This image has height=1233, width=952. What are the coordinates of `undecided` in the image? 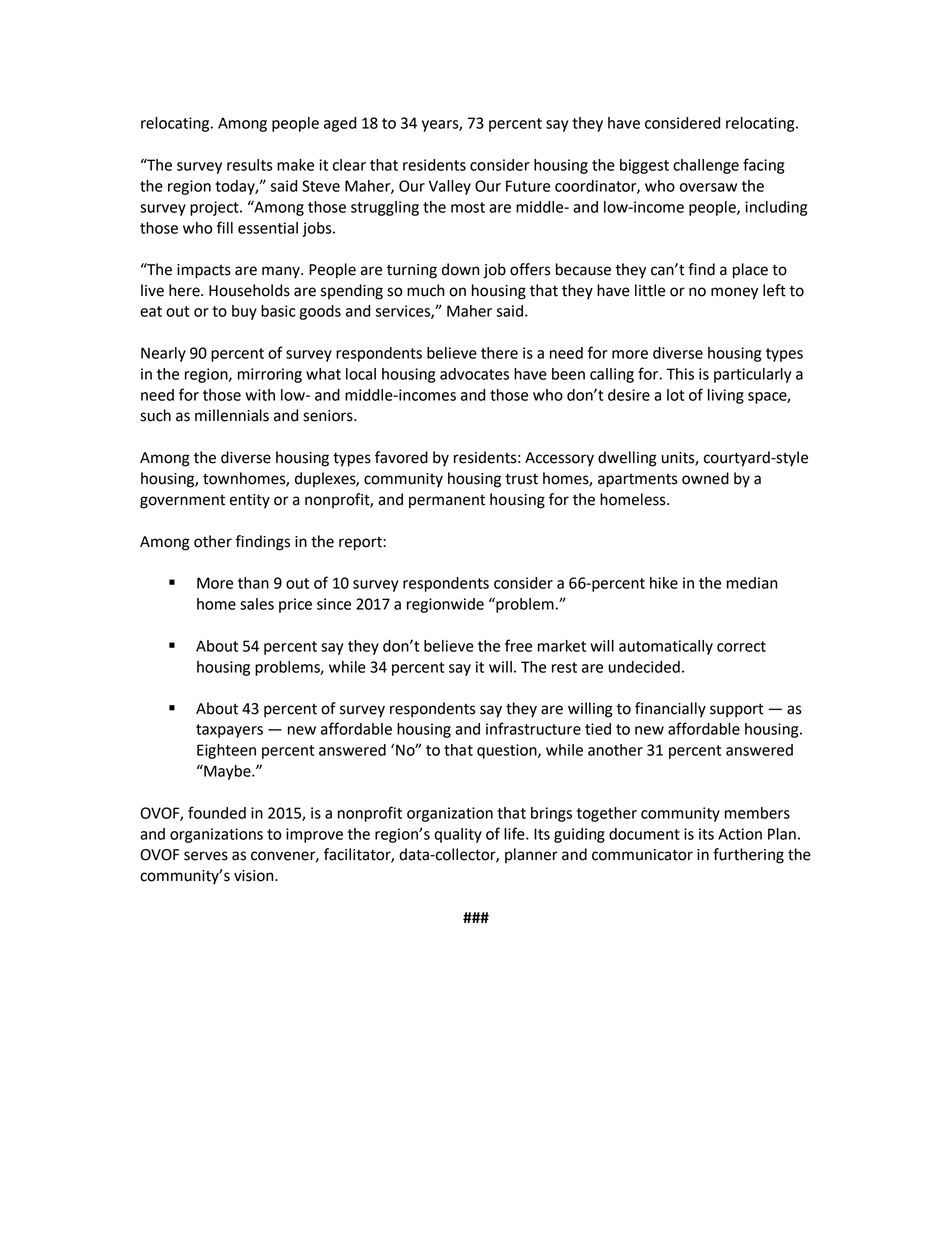 It's located at (644, 667).
